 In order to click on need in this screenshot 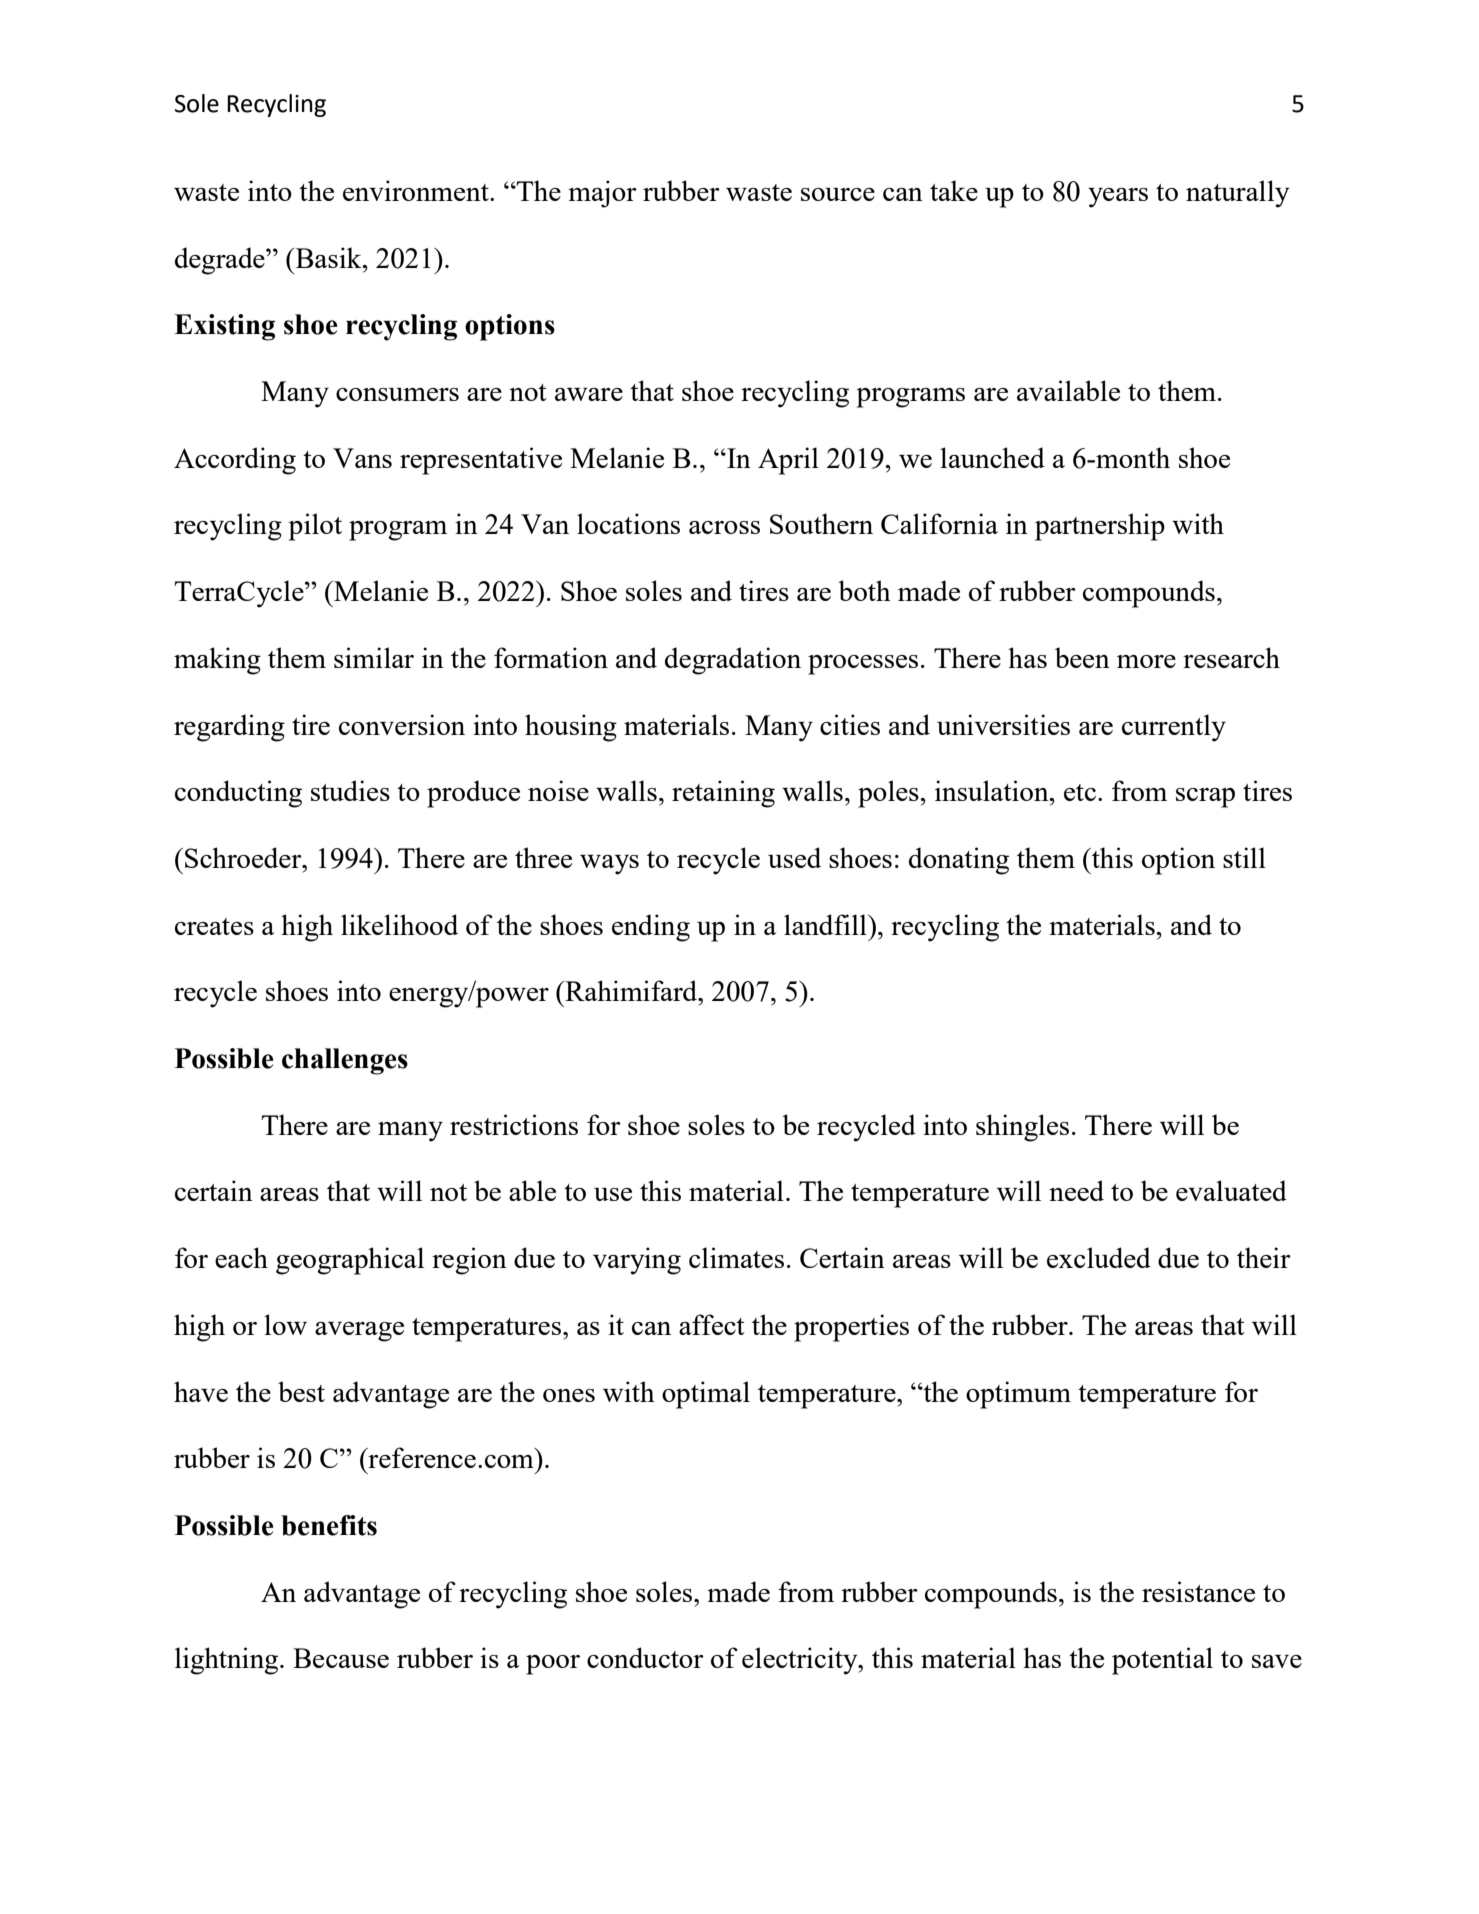, I will do `click(1076, 1190)`.
